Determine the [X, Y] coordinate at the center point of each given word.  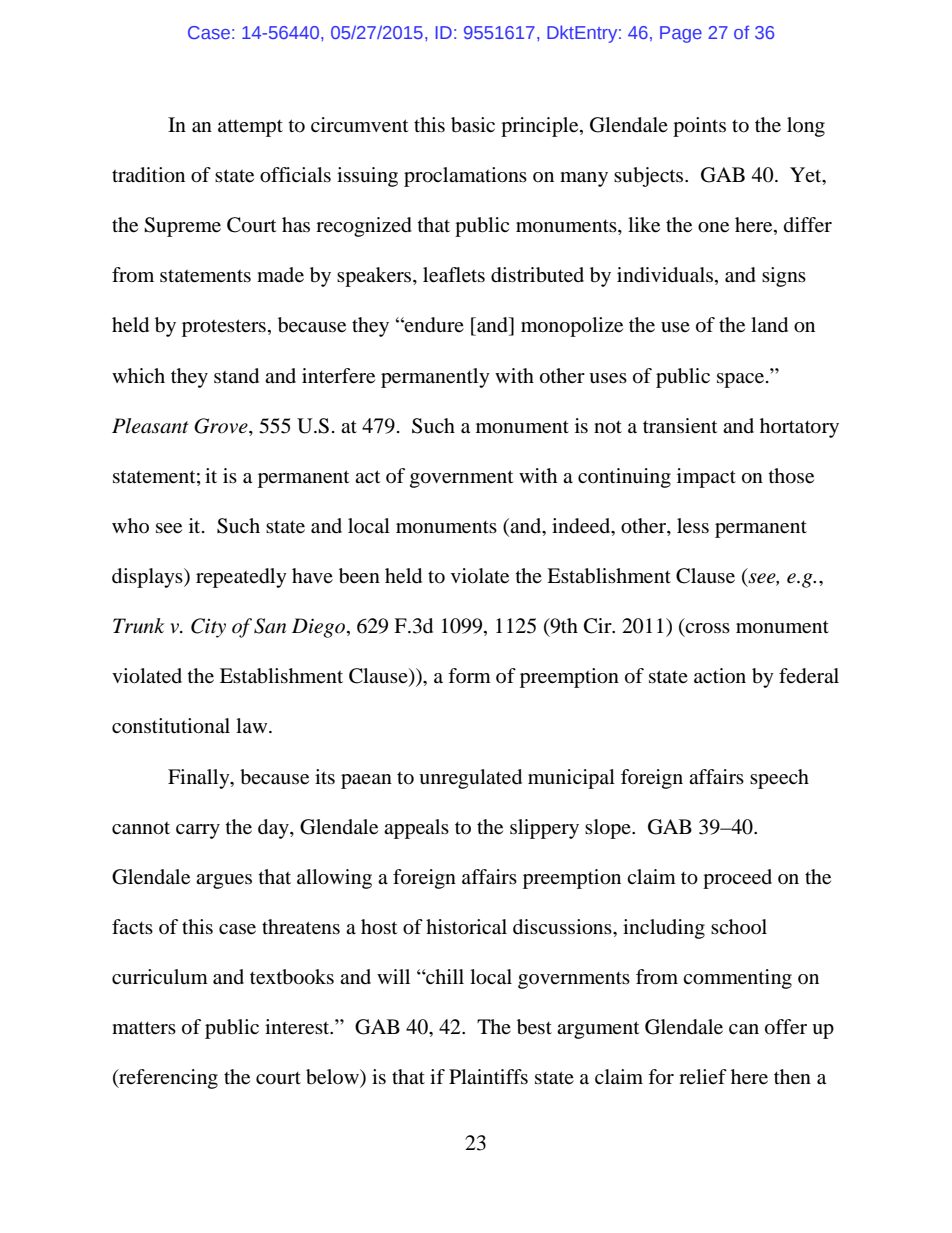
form [469, 675]
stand [236, 376]
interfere [338, 376]
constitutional [171, 726]
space [740, 380]
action [720, 675]
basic [473, 125]
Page [681, 34]
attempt [250, 128]
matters [144, 1028]
